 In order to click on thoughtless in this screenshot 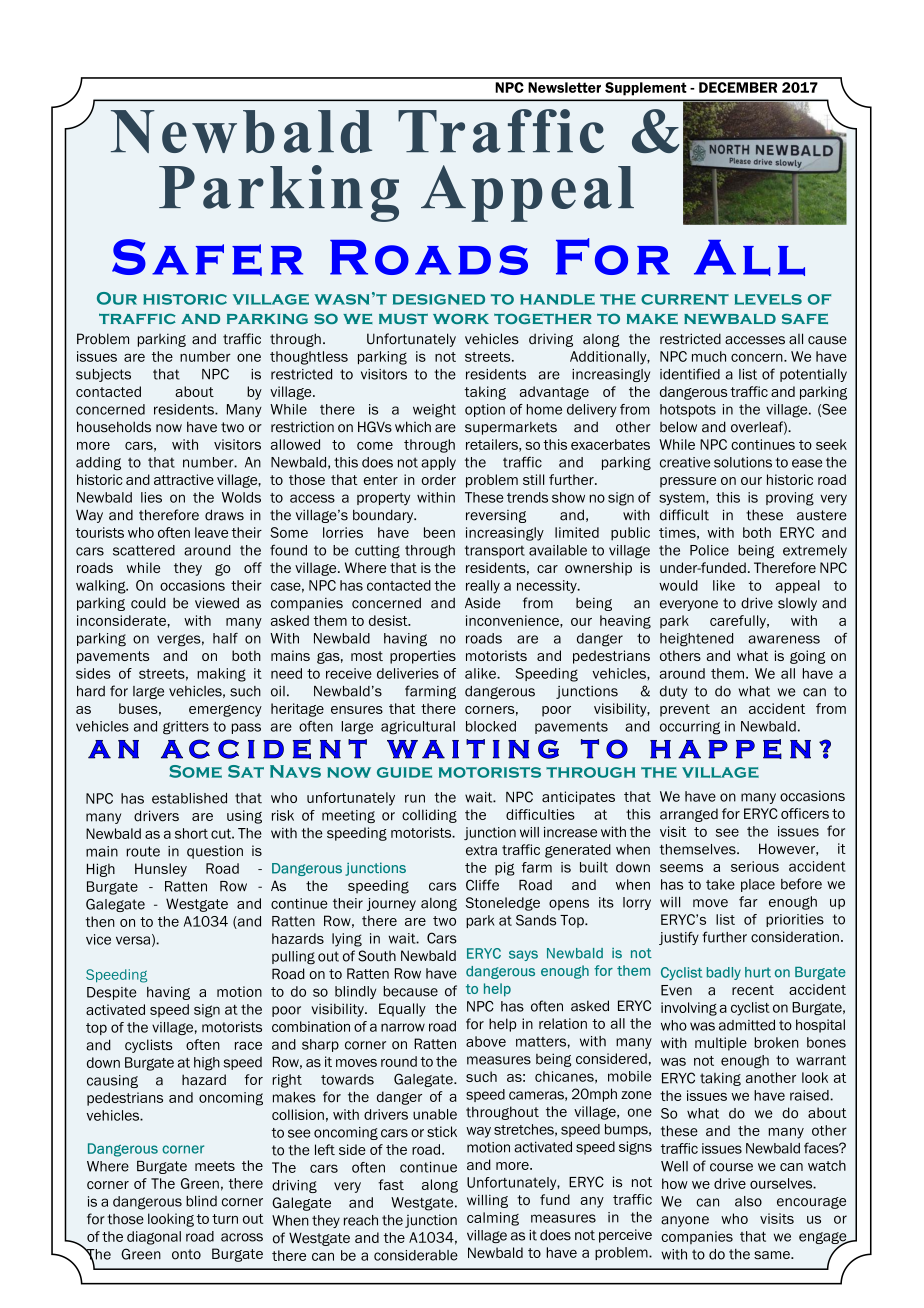, I will do `click(309, 358)`.
